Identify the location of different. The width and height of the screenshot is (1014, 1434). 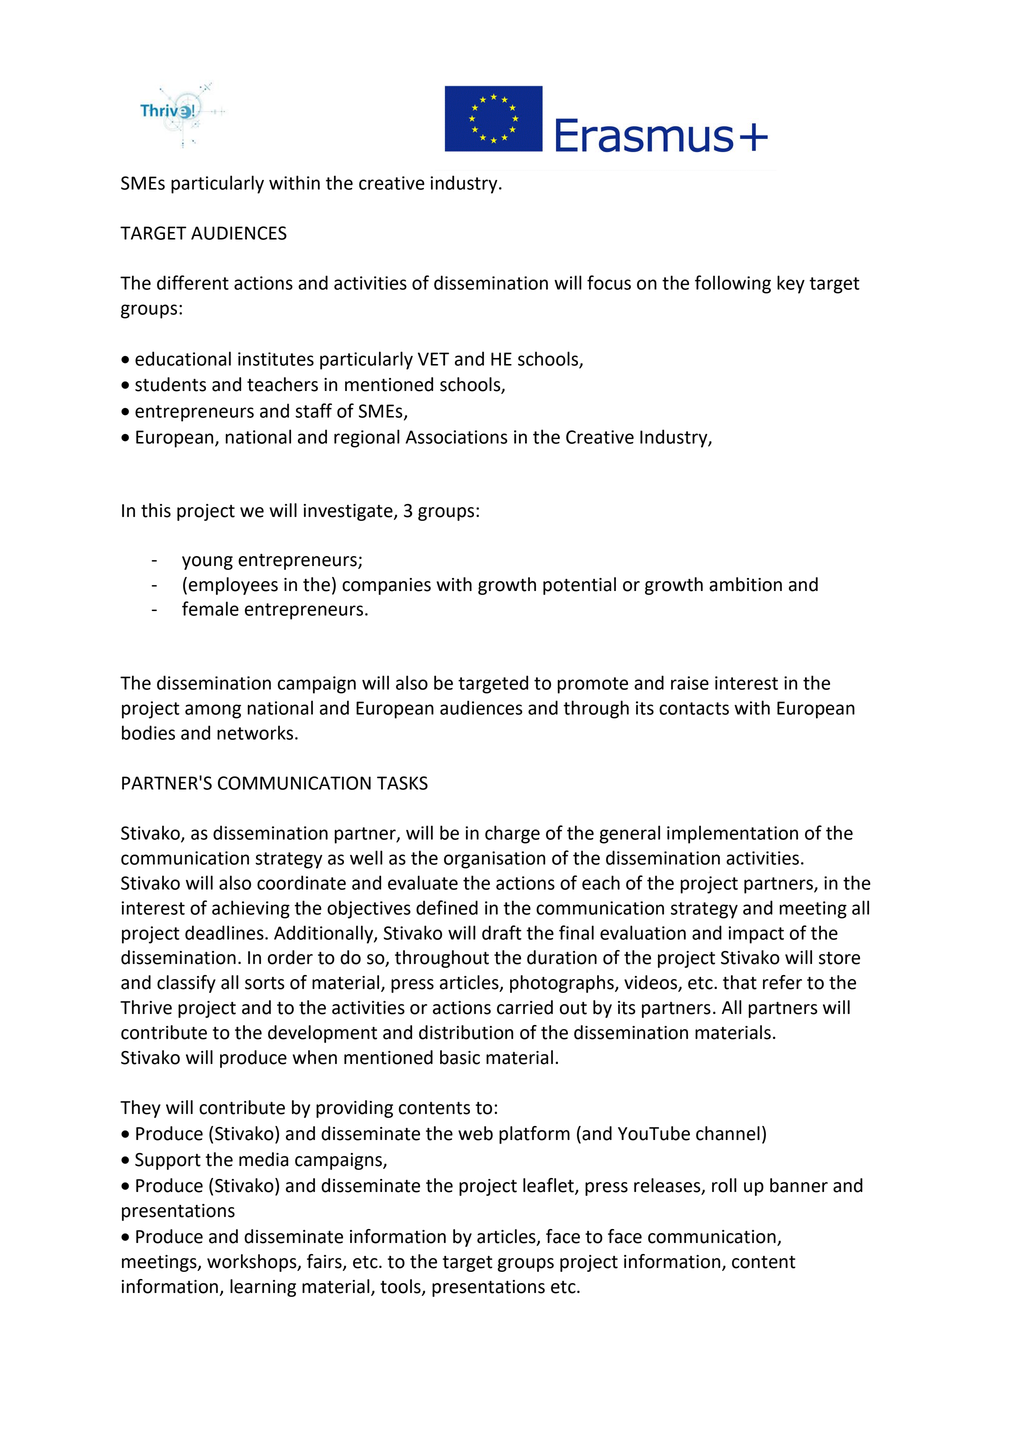
(193, 282).
